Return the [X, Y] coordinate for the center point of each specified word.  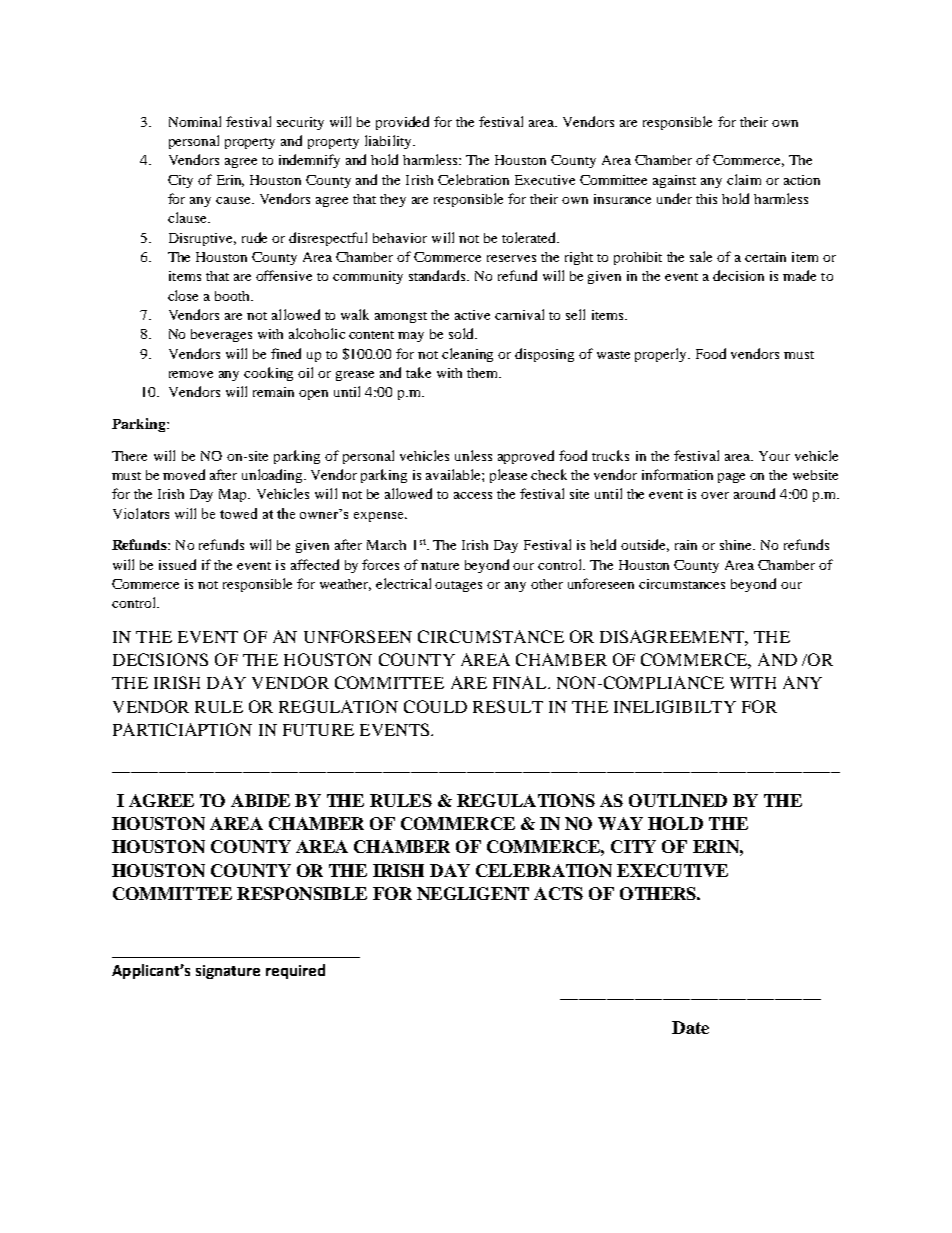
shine [737, 545]
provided [402, 123]
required [295, 971]
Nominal [195, 121]
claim [744, 179]
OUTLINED [678, 800]
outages [458, 586]
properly [662, 355]
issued [177, 564]
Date [690, 1027]
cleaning [467, 355]
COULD [435, 706]
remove [191, 374]
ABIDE [260, 800]
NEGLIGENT [473, 893]
